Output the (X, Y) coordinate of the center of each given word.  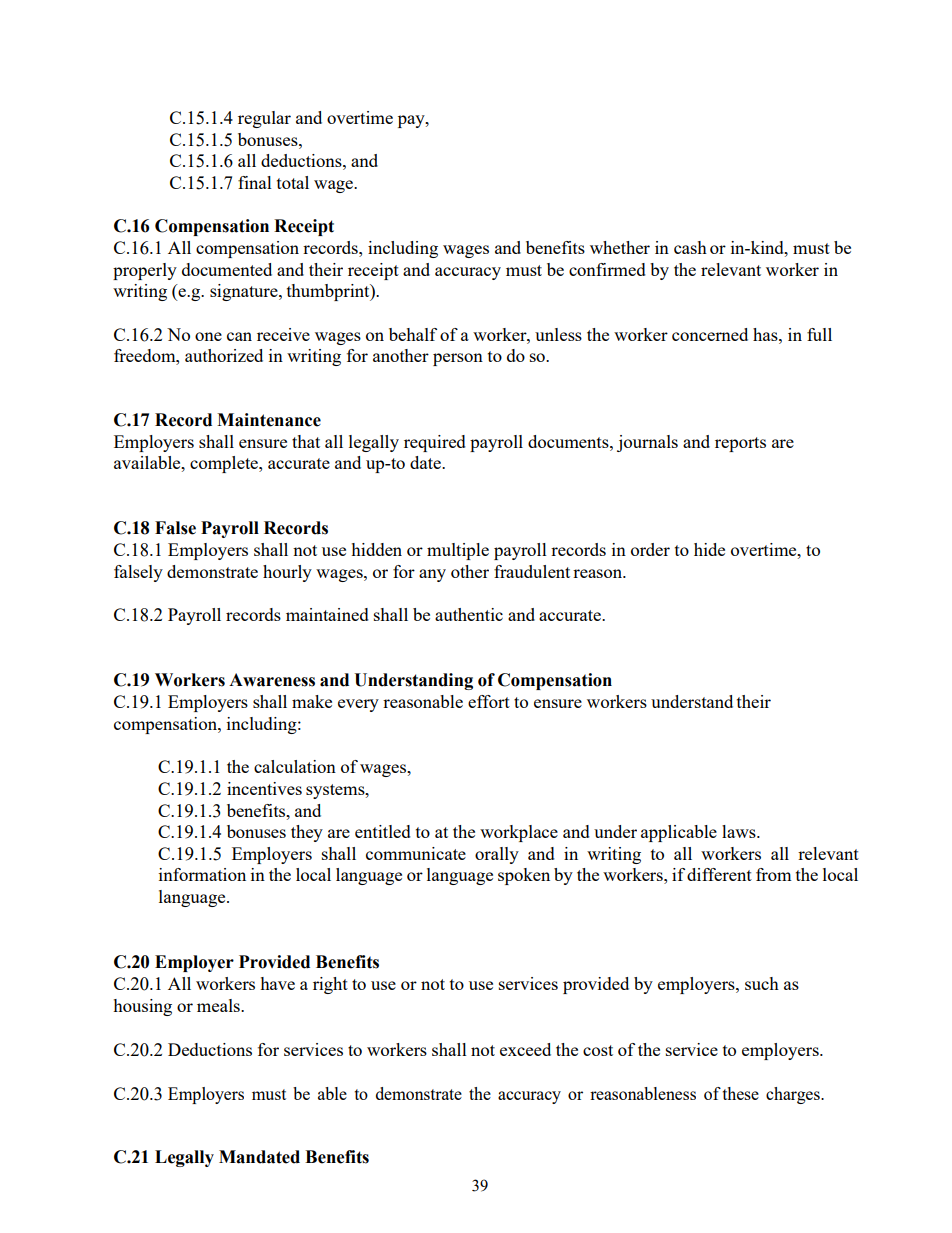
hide (709, 549)
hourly (287, 573)
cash (690, 247)
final (255, 182)
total (293, 182)
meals (219, 1005)
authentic (469, 614)
